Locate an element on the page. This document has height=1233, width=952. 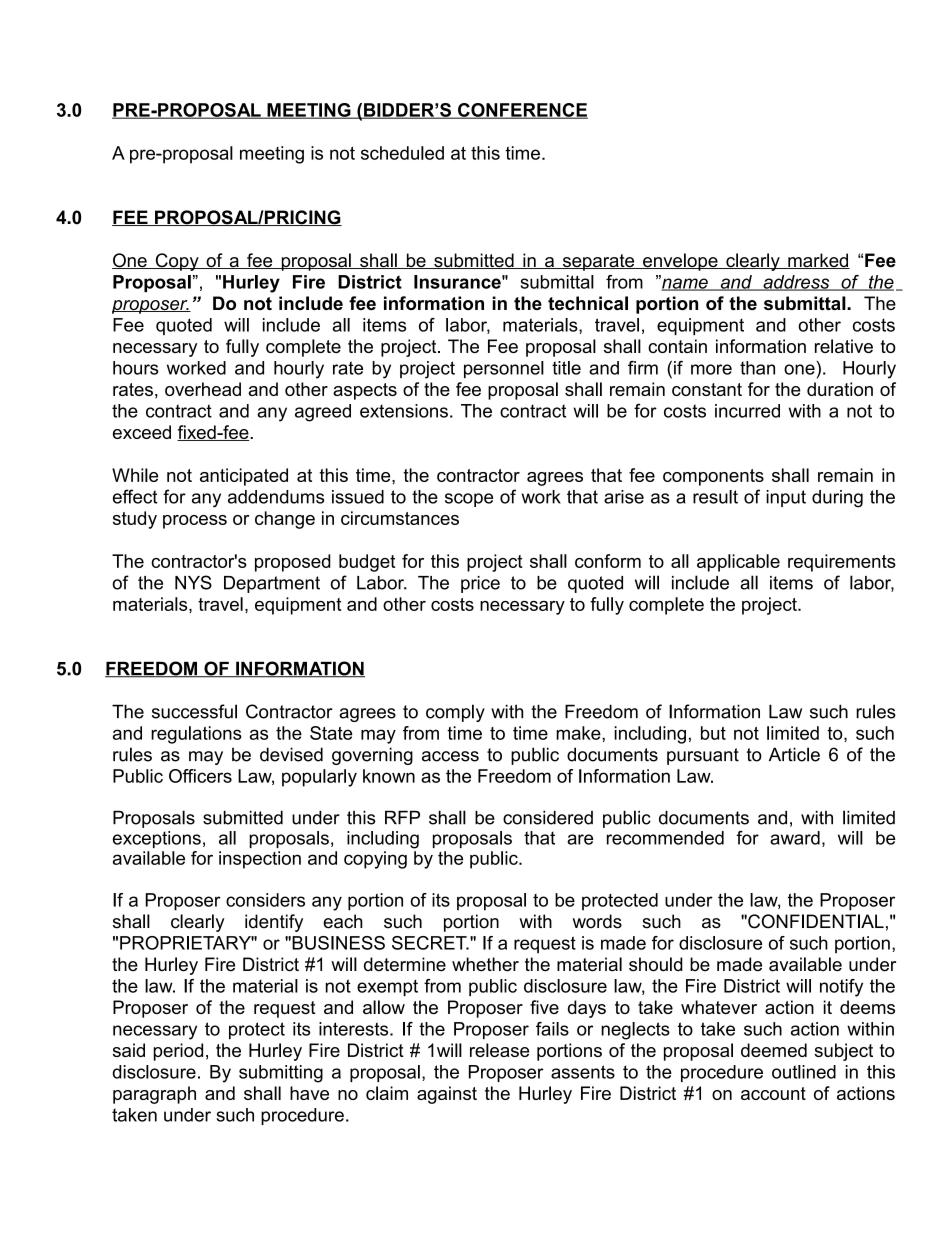
scheduled is located at coordinates (402, 153).
